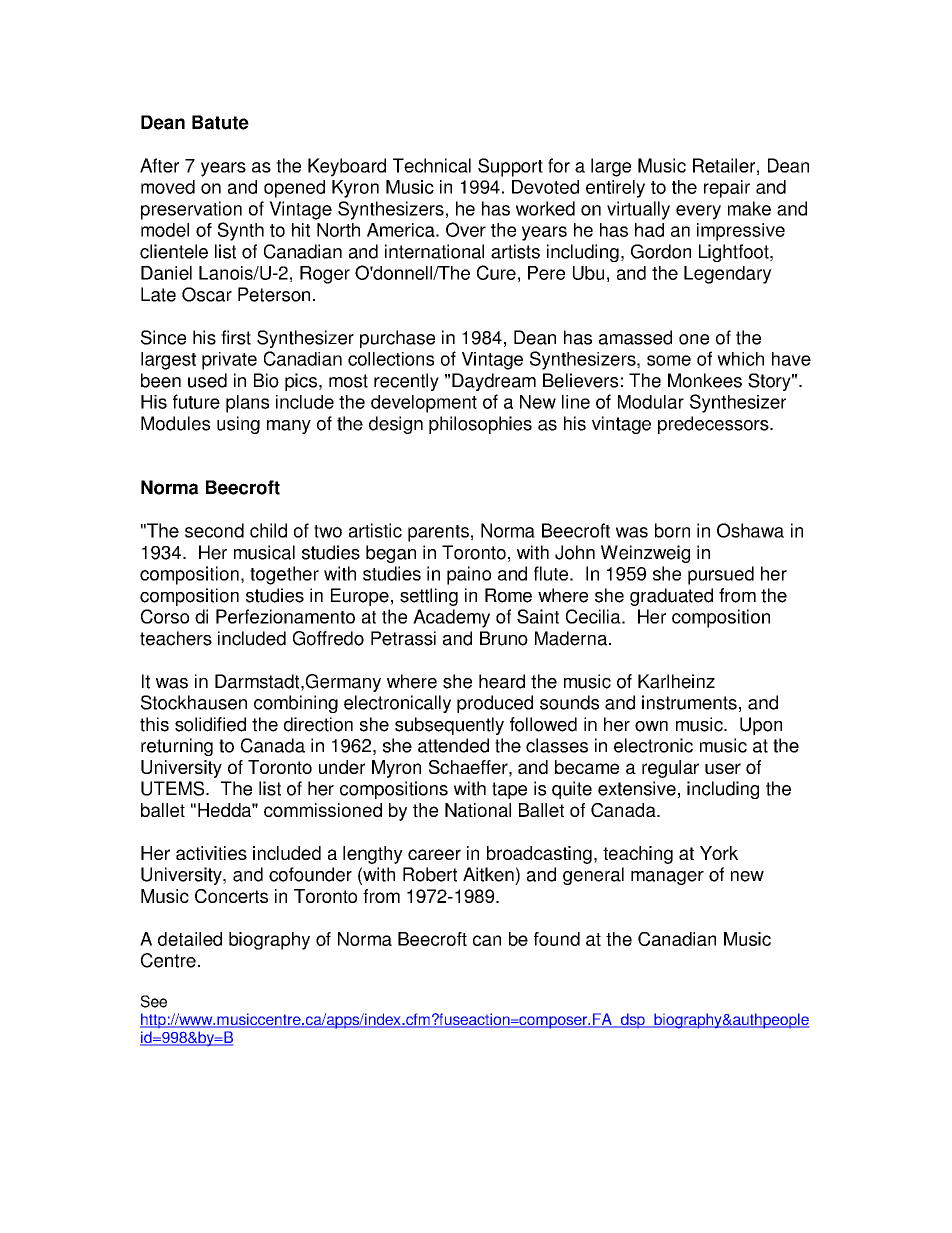  What do you see at coordinates (727, 189) in the image?
I see `repair` at bounding box center [727, 189].
